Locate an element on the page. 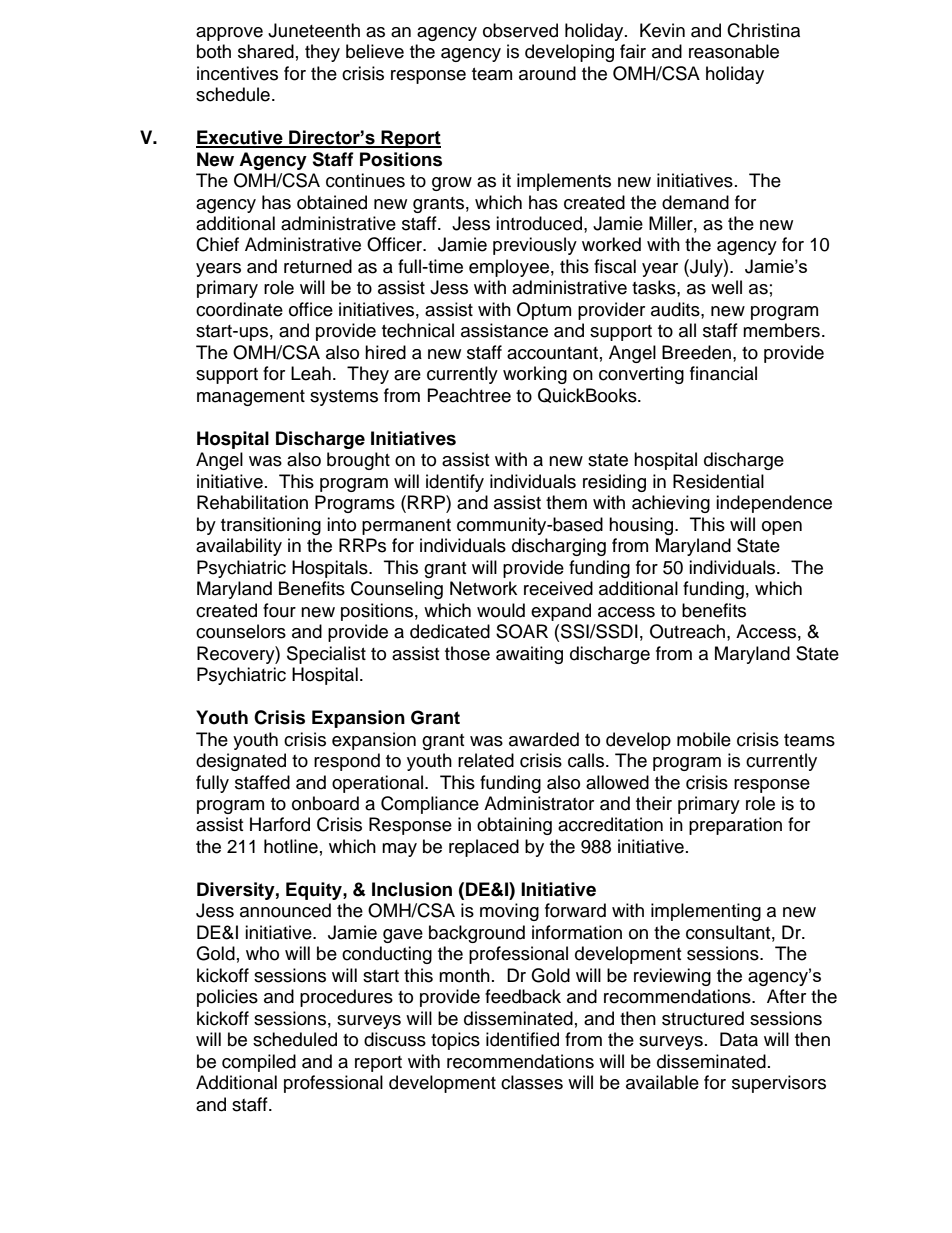  observed is located at coordinates (520, 30).
